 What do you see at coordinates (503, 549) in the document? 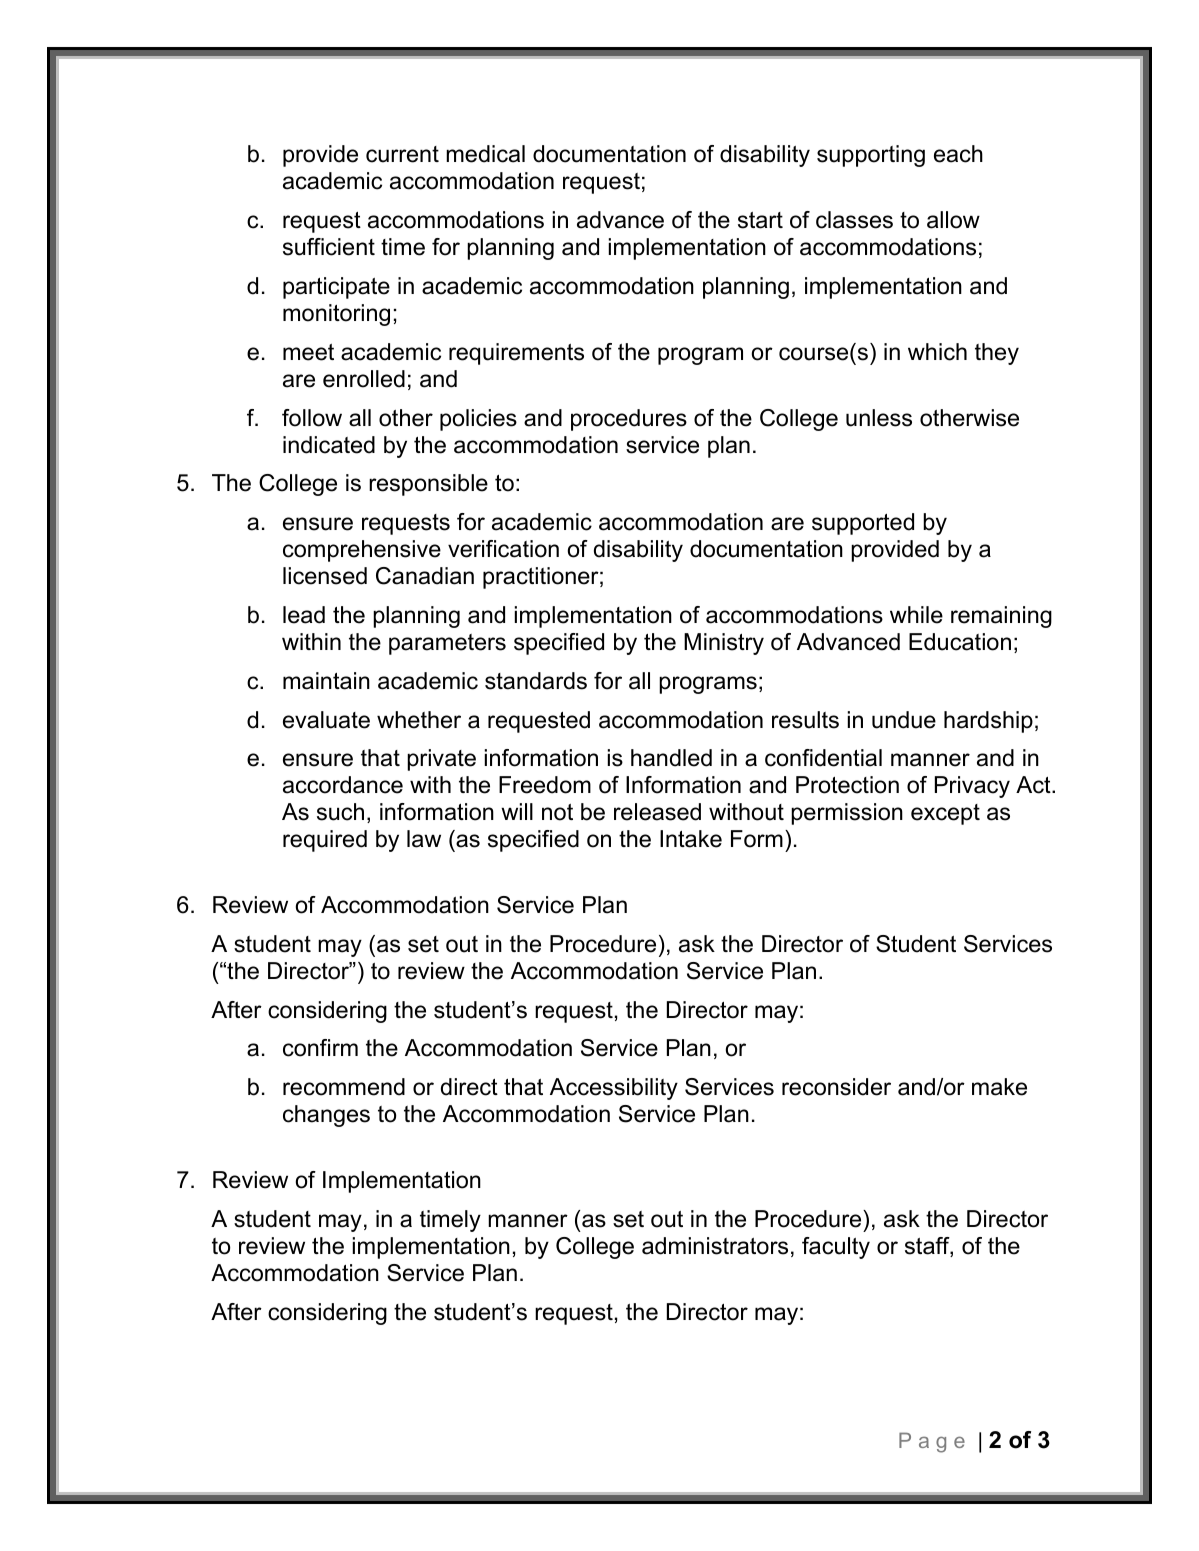
I see `verification` at bounding box center [503, 549].
